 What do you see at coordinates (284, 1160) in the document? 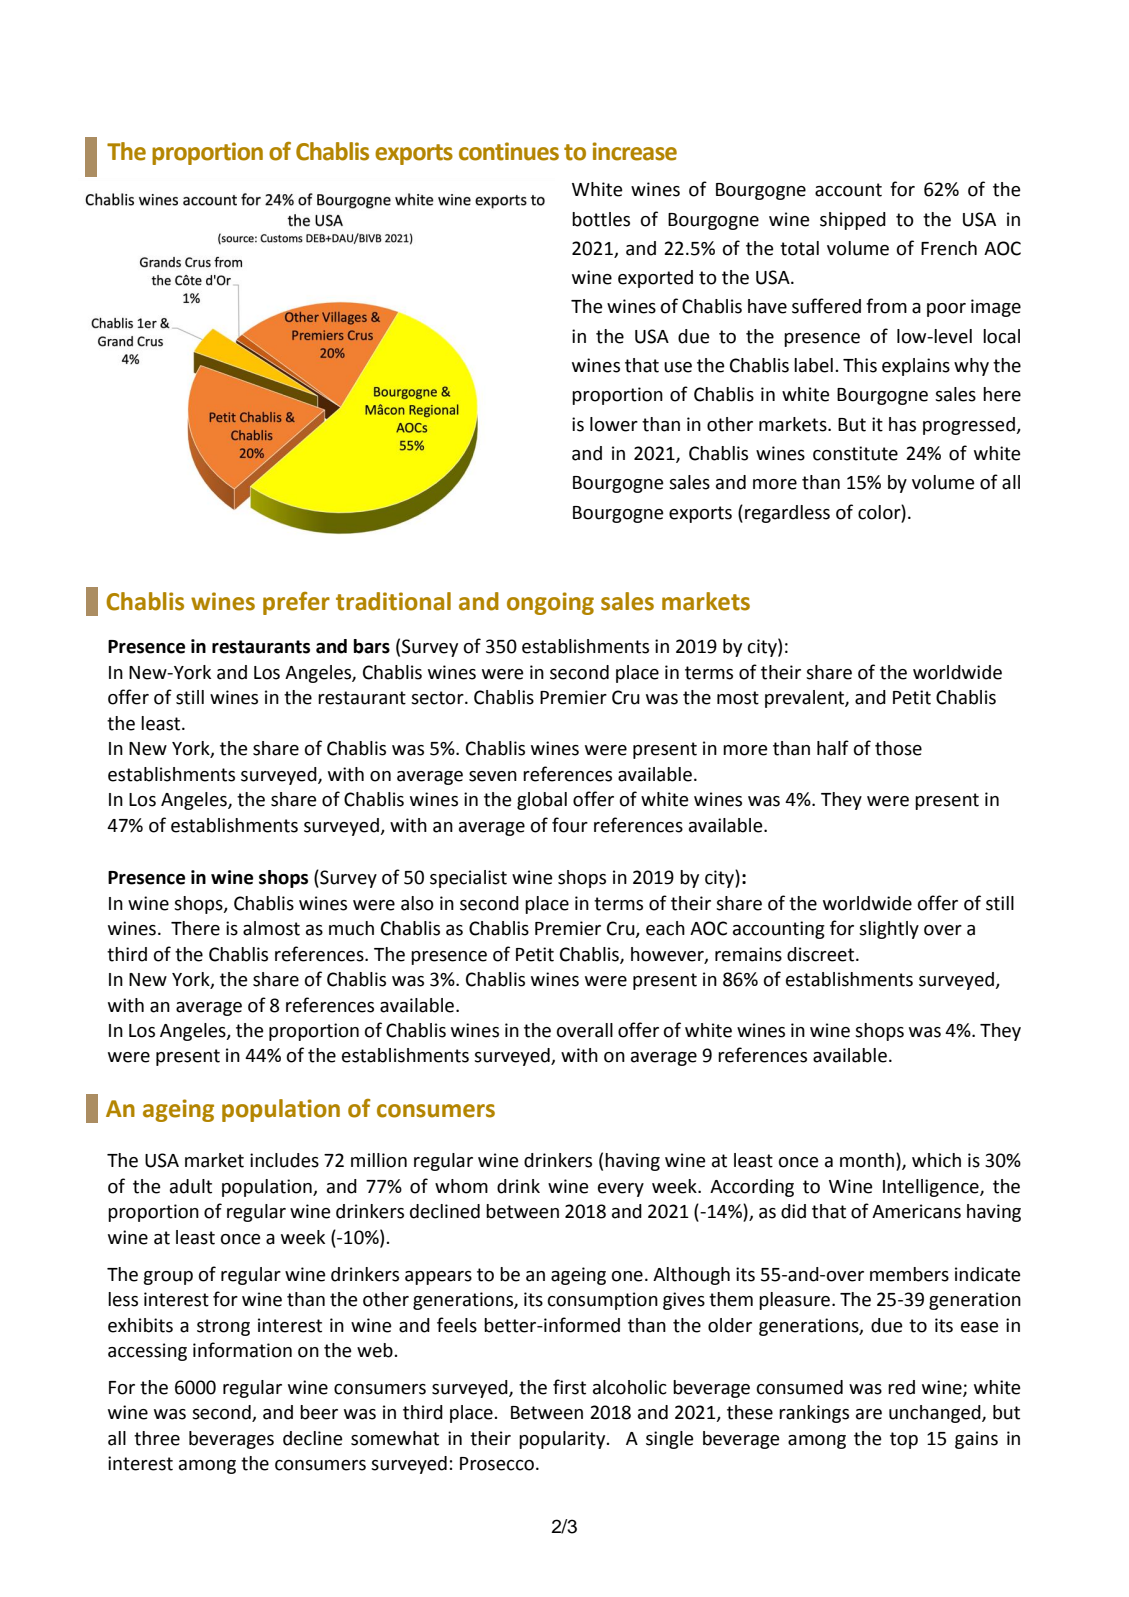
I see `includes` at bounding box center [284, 1160].
